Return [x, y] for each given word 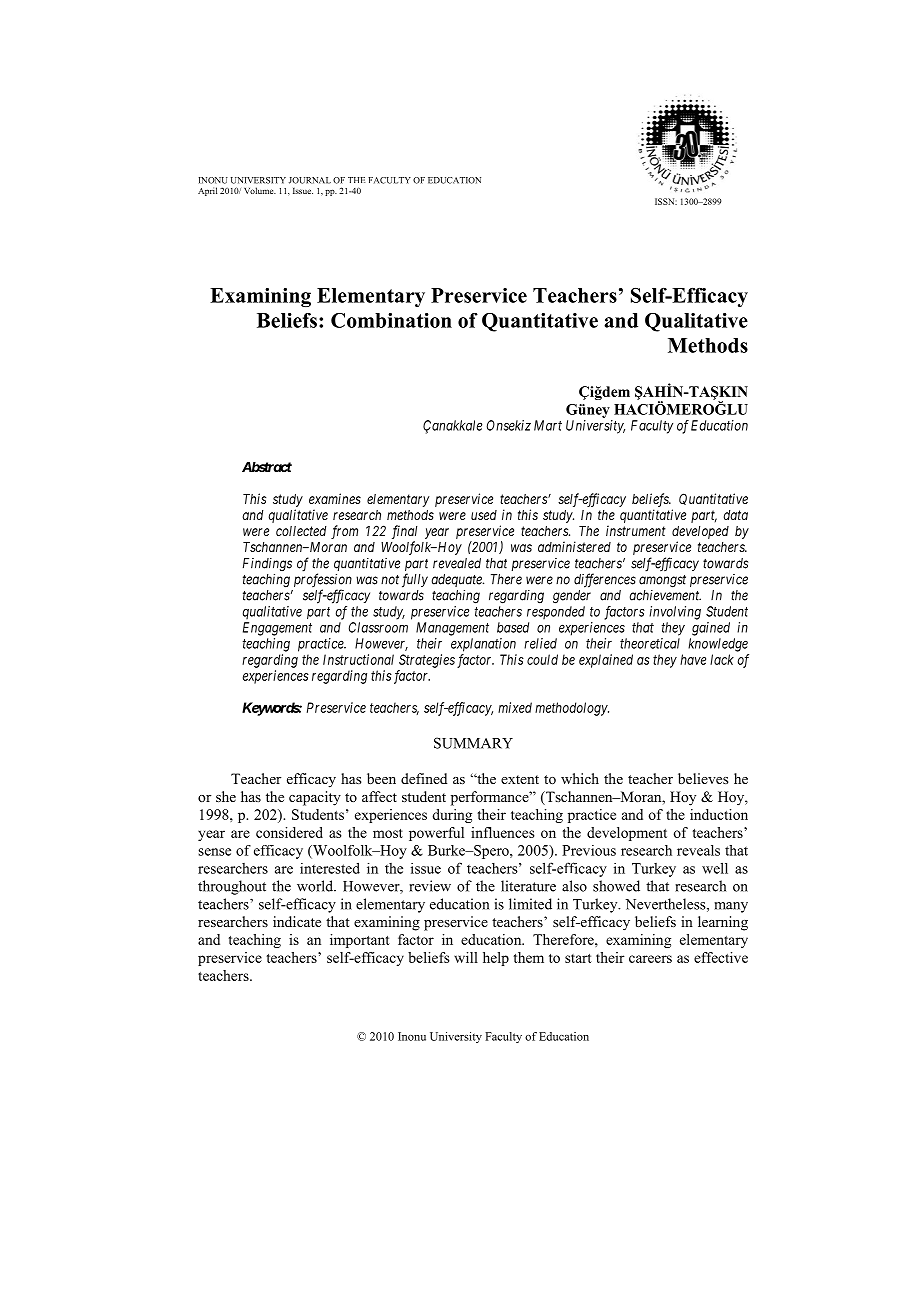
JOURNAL [310, 180]
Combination [391, 320]
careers [650, 959]
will [466, 957]
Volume [260, 190]
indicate [297, 921]
